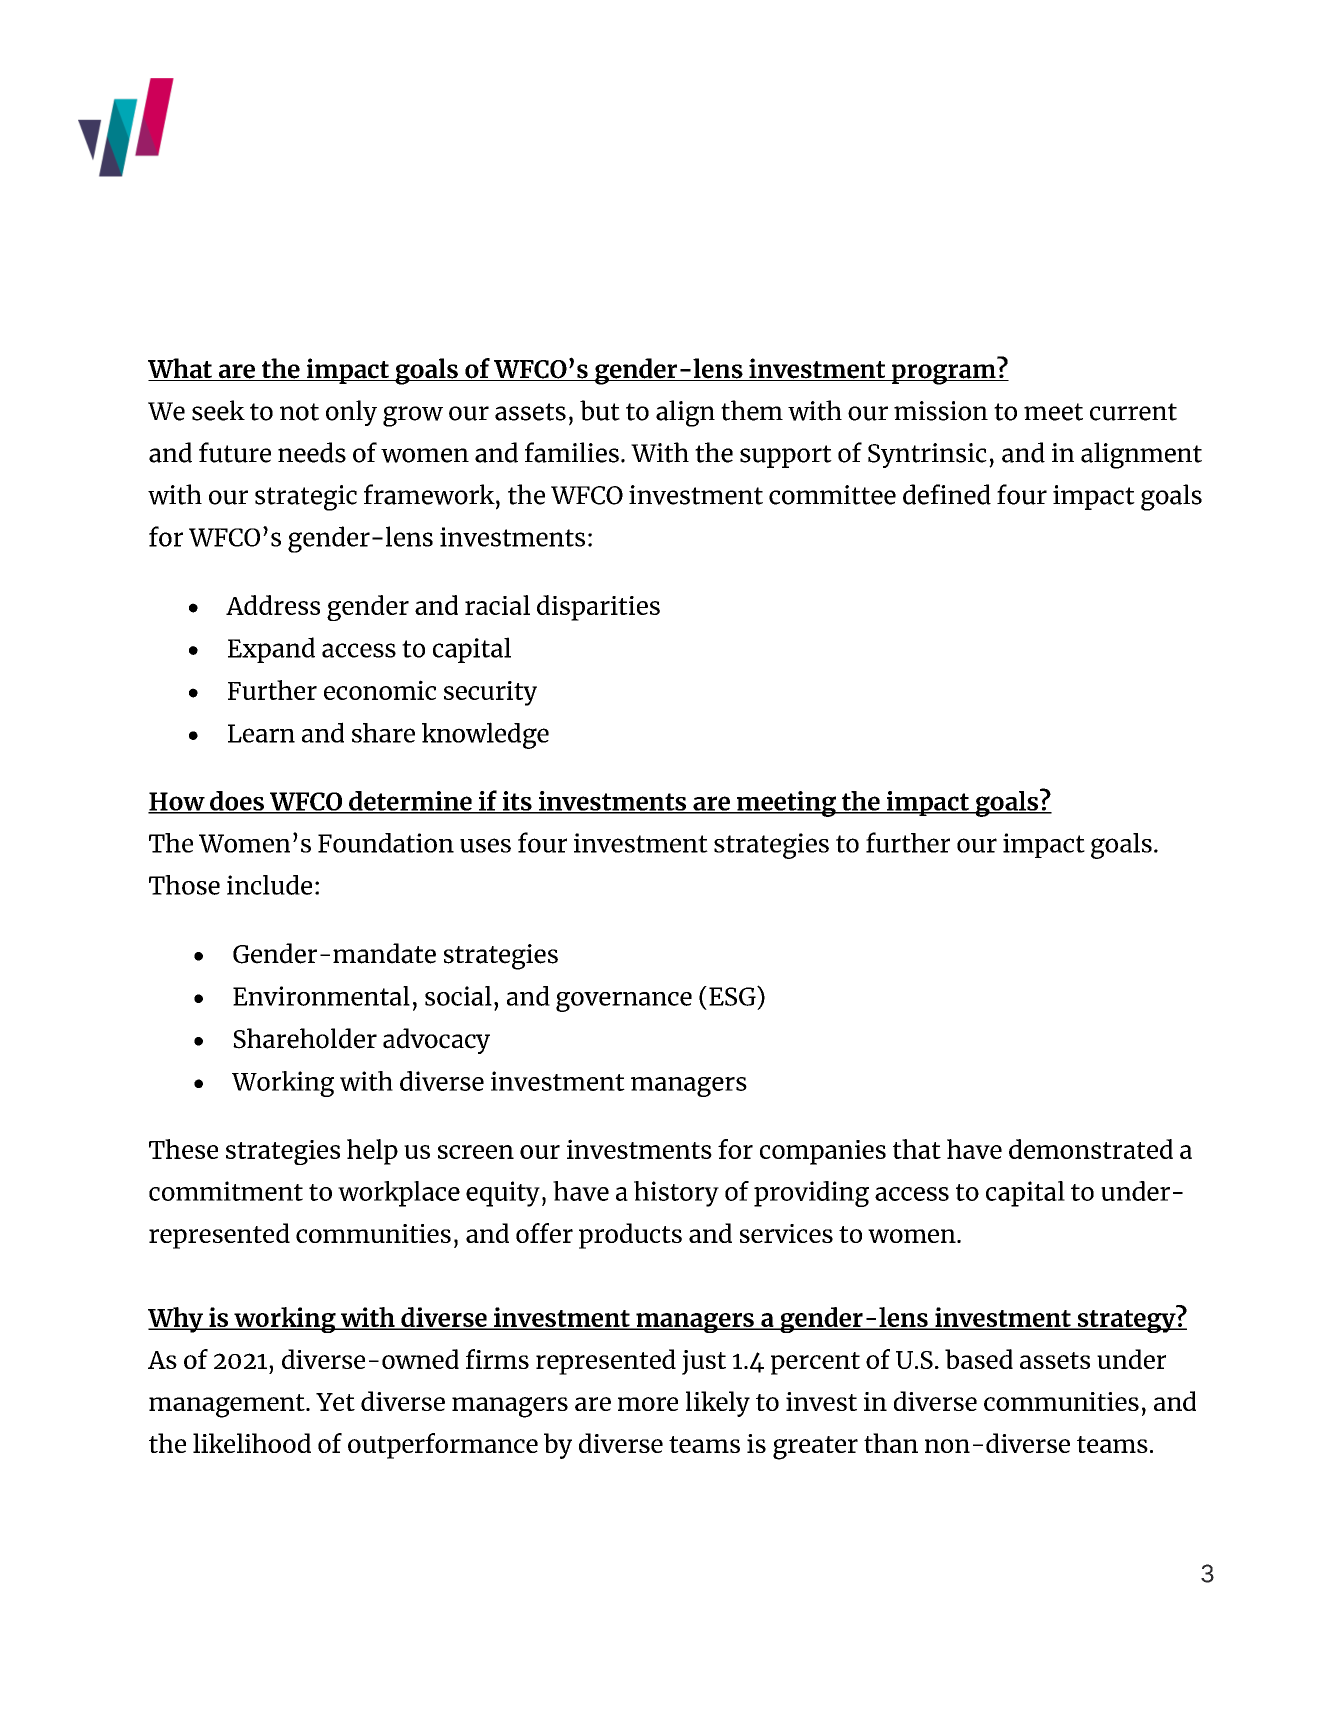  Describe the element at coordinates (335, 1402) in the page. I see `Yet` at that location.
